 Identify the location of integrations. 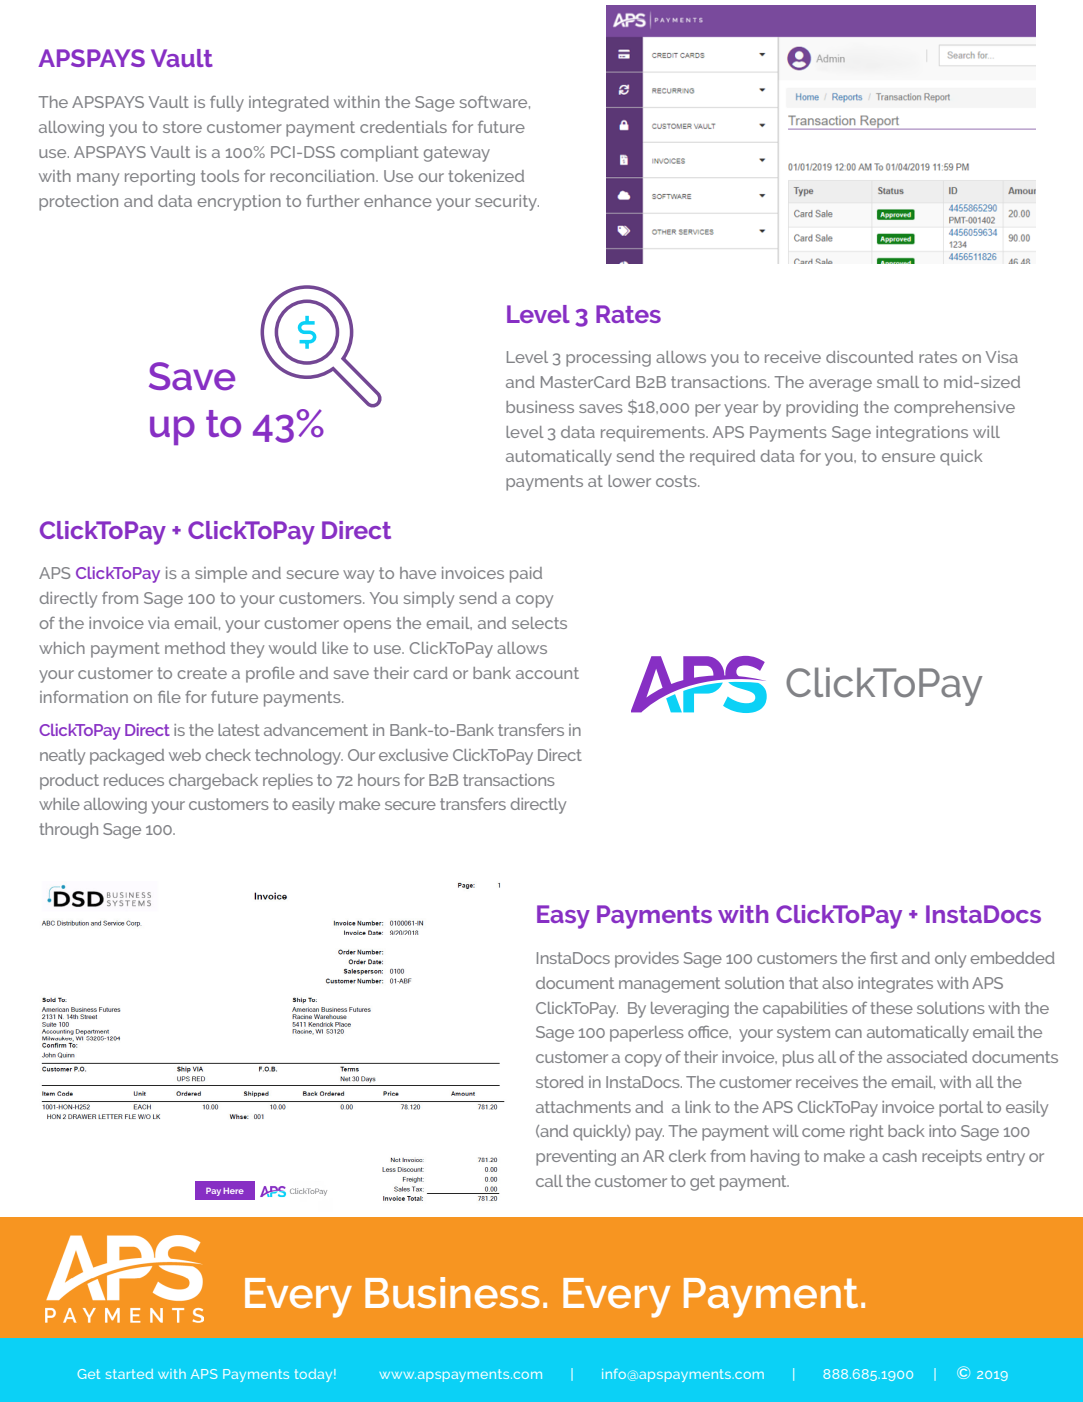
(922, 434).
